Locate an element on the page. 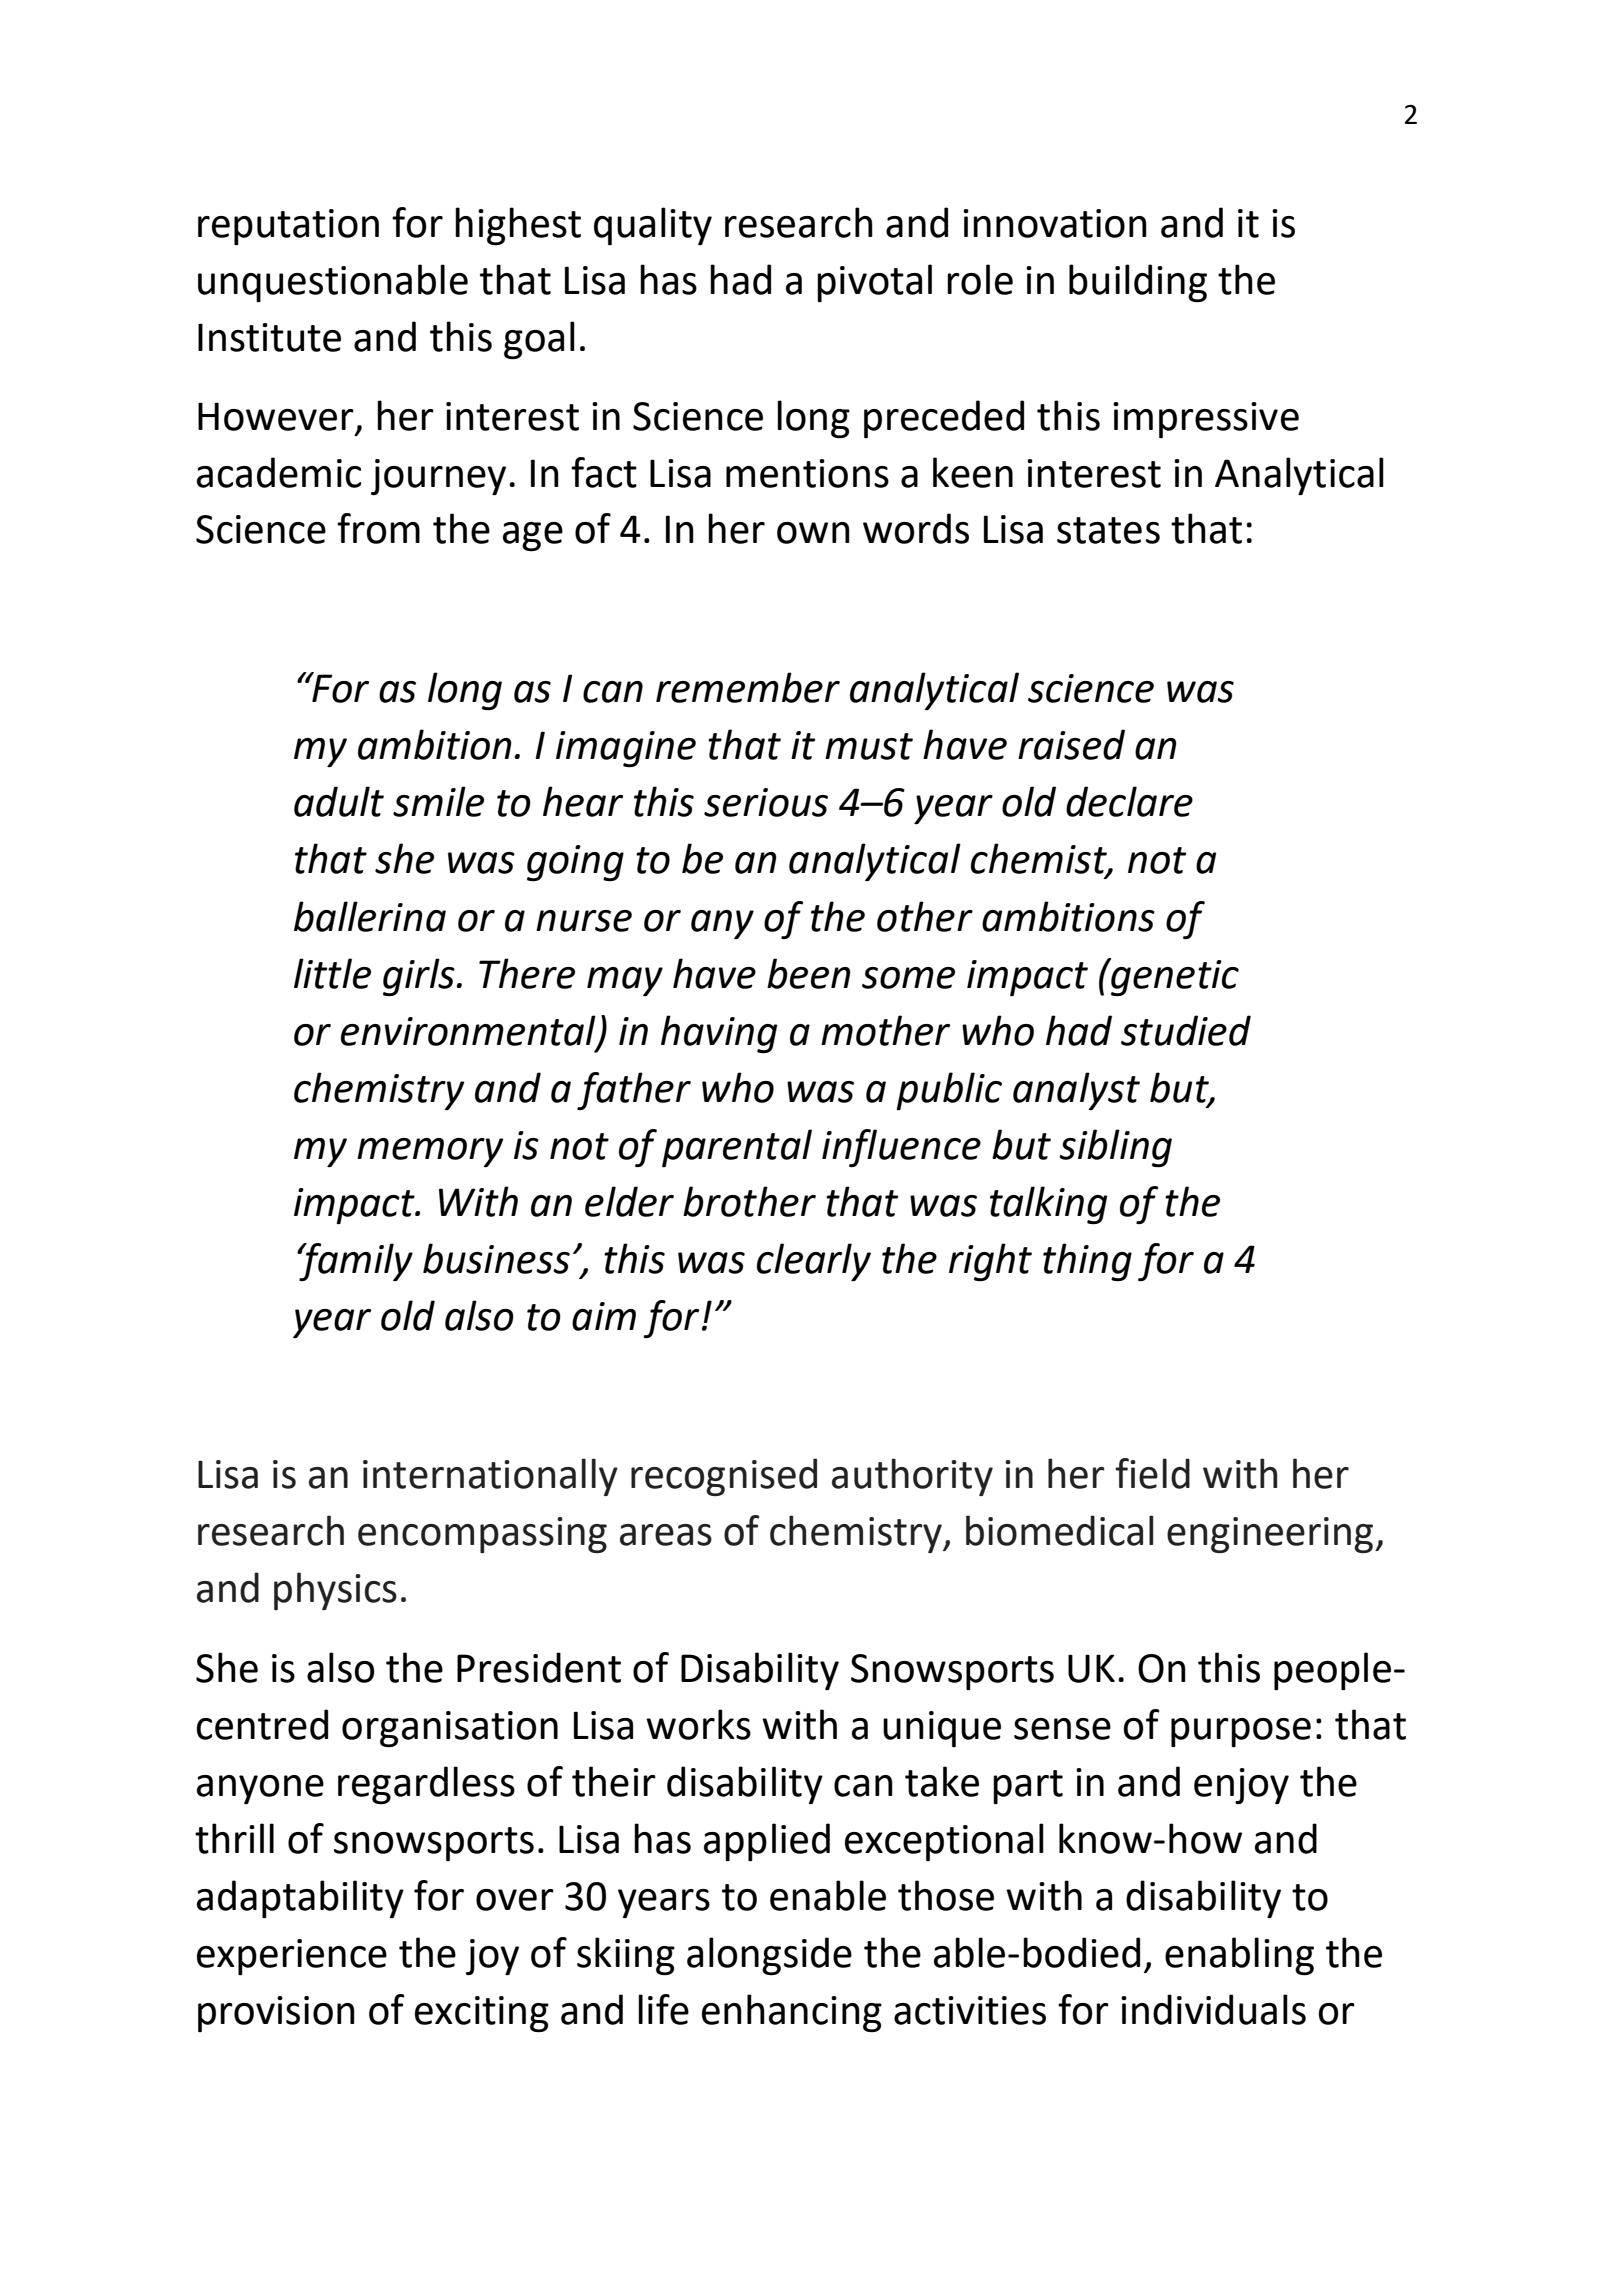 The image size is (1613, 2283). reputation is located at coordinates (288, 227).
